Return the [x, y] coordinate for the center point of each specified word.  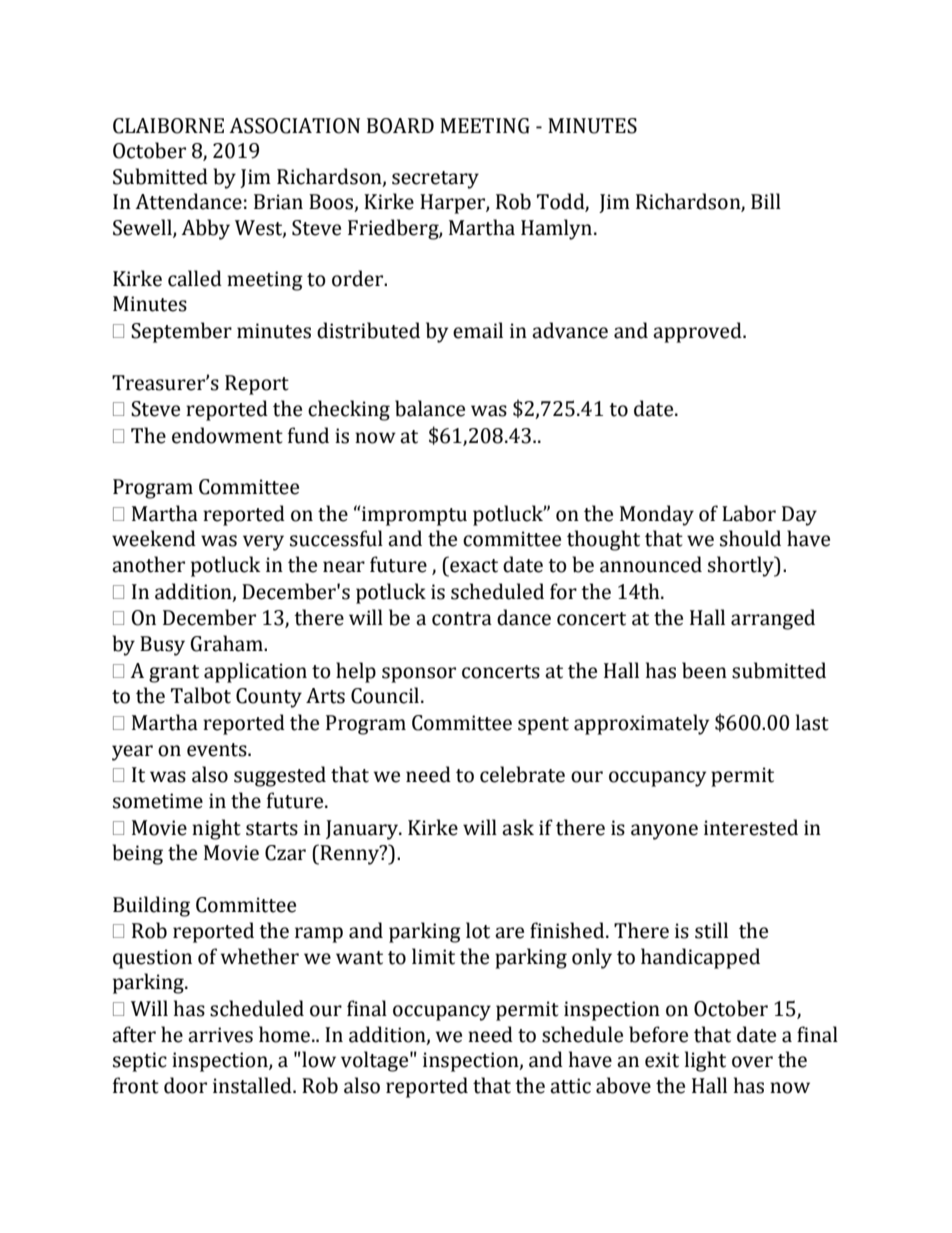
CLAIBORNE [168, 126]
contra [462, 619]
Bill [766, 201]
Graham [228, 643]
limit [433, 956]
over [752, 1062]
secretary [435, 180]
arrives [220, 1035]
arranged [773, 619]
